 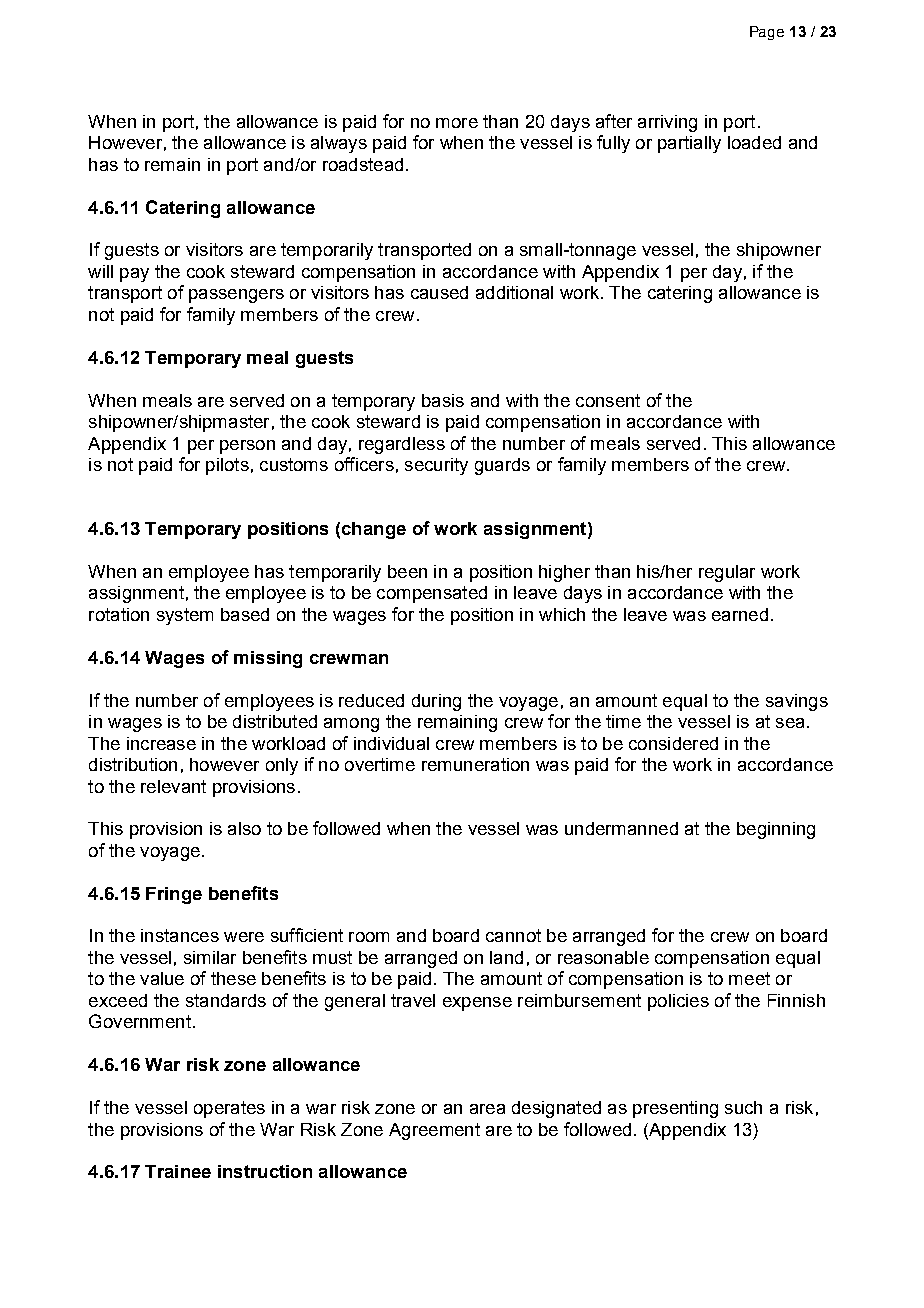 I want to click on considered, so click(x=673, y=743).
